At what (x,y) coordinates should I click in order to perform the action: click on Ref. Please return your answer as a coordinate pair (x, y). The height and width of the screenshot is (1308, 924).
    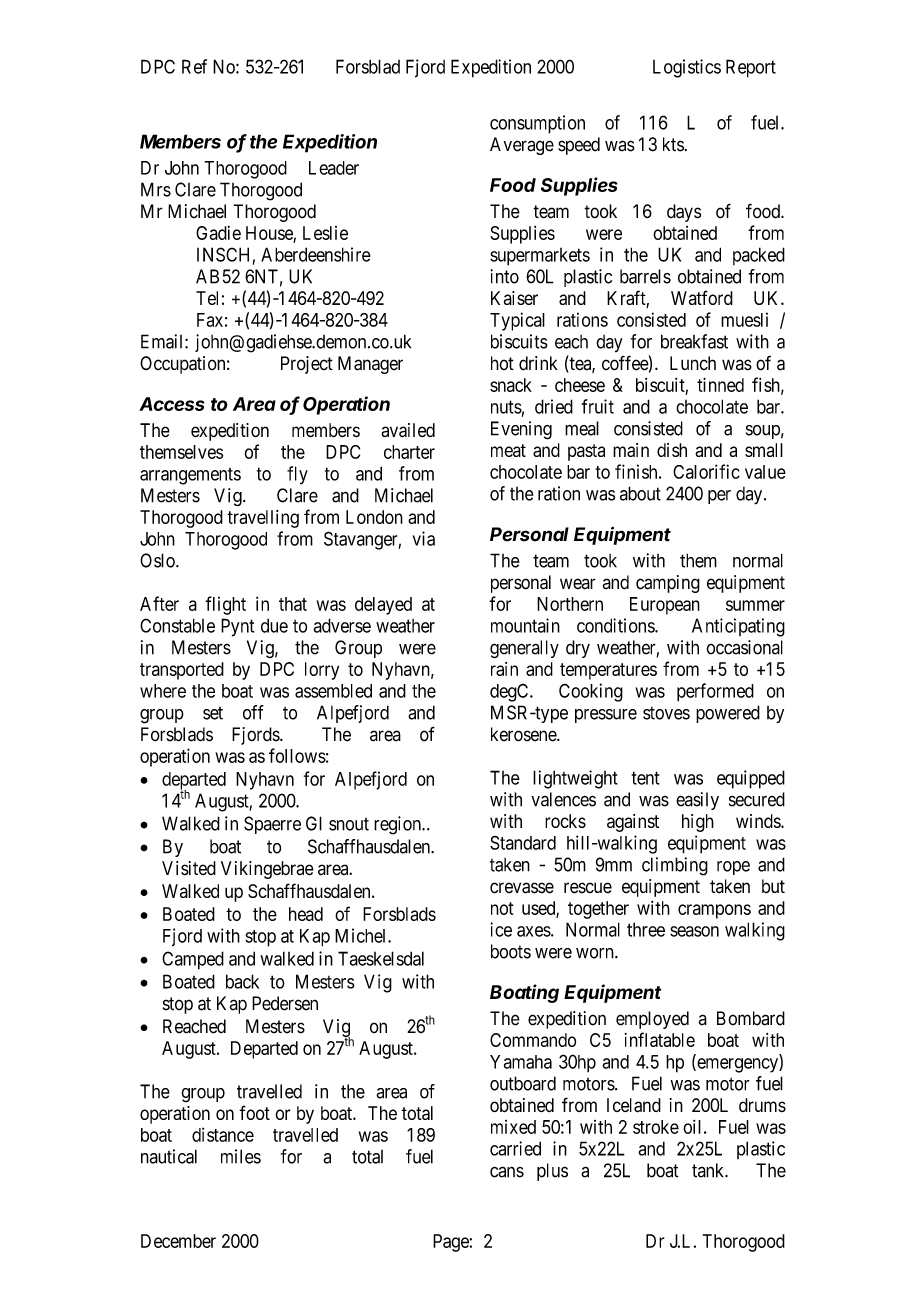
    Looking at the image, I should click on (194, 66).
